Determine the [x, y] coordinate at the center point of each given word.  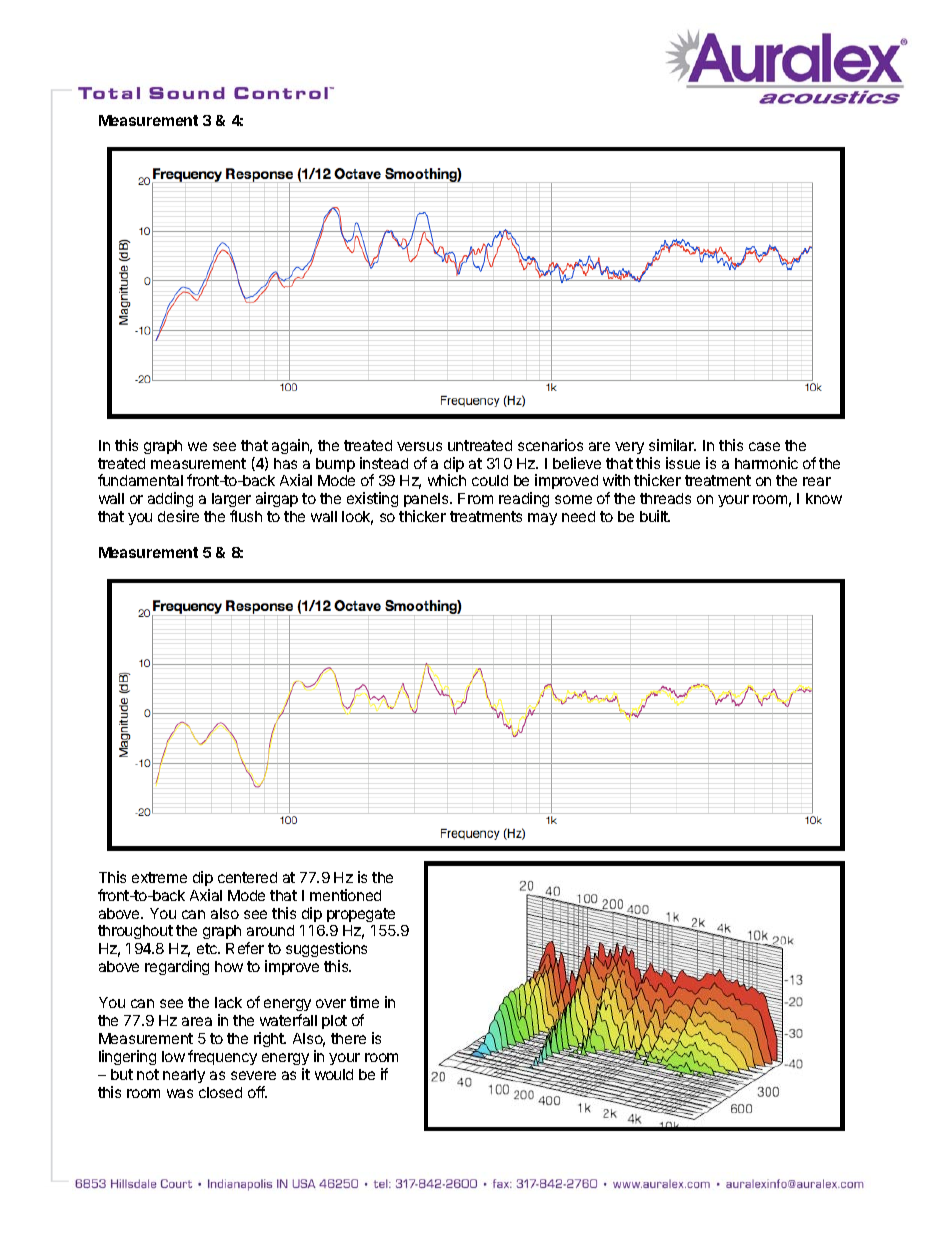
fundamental [140, 480]
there [348, 1038]
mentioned [345, 895]
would [334, 1074]
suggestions [326, 951]
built [655, 516]
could [490, 480]
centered [247, 877]
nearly [184, 1076]
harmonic [766, 463]
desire [178, 516]
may [542, 519]
